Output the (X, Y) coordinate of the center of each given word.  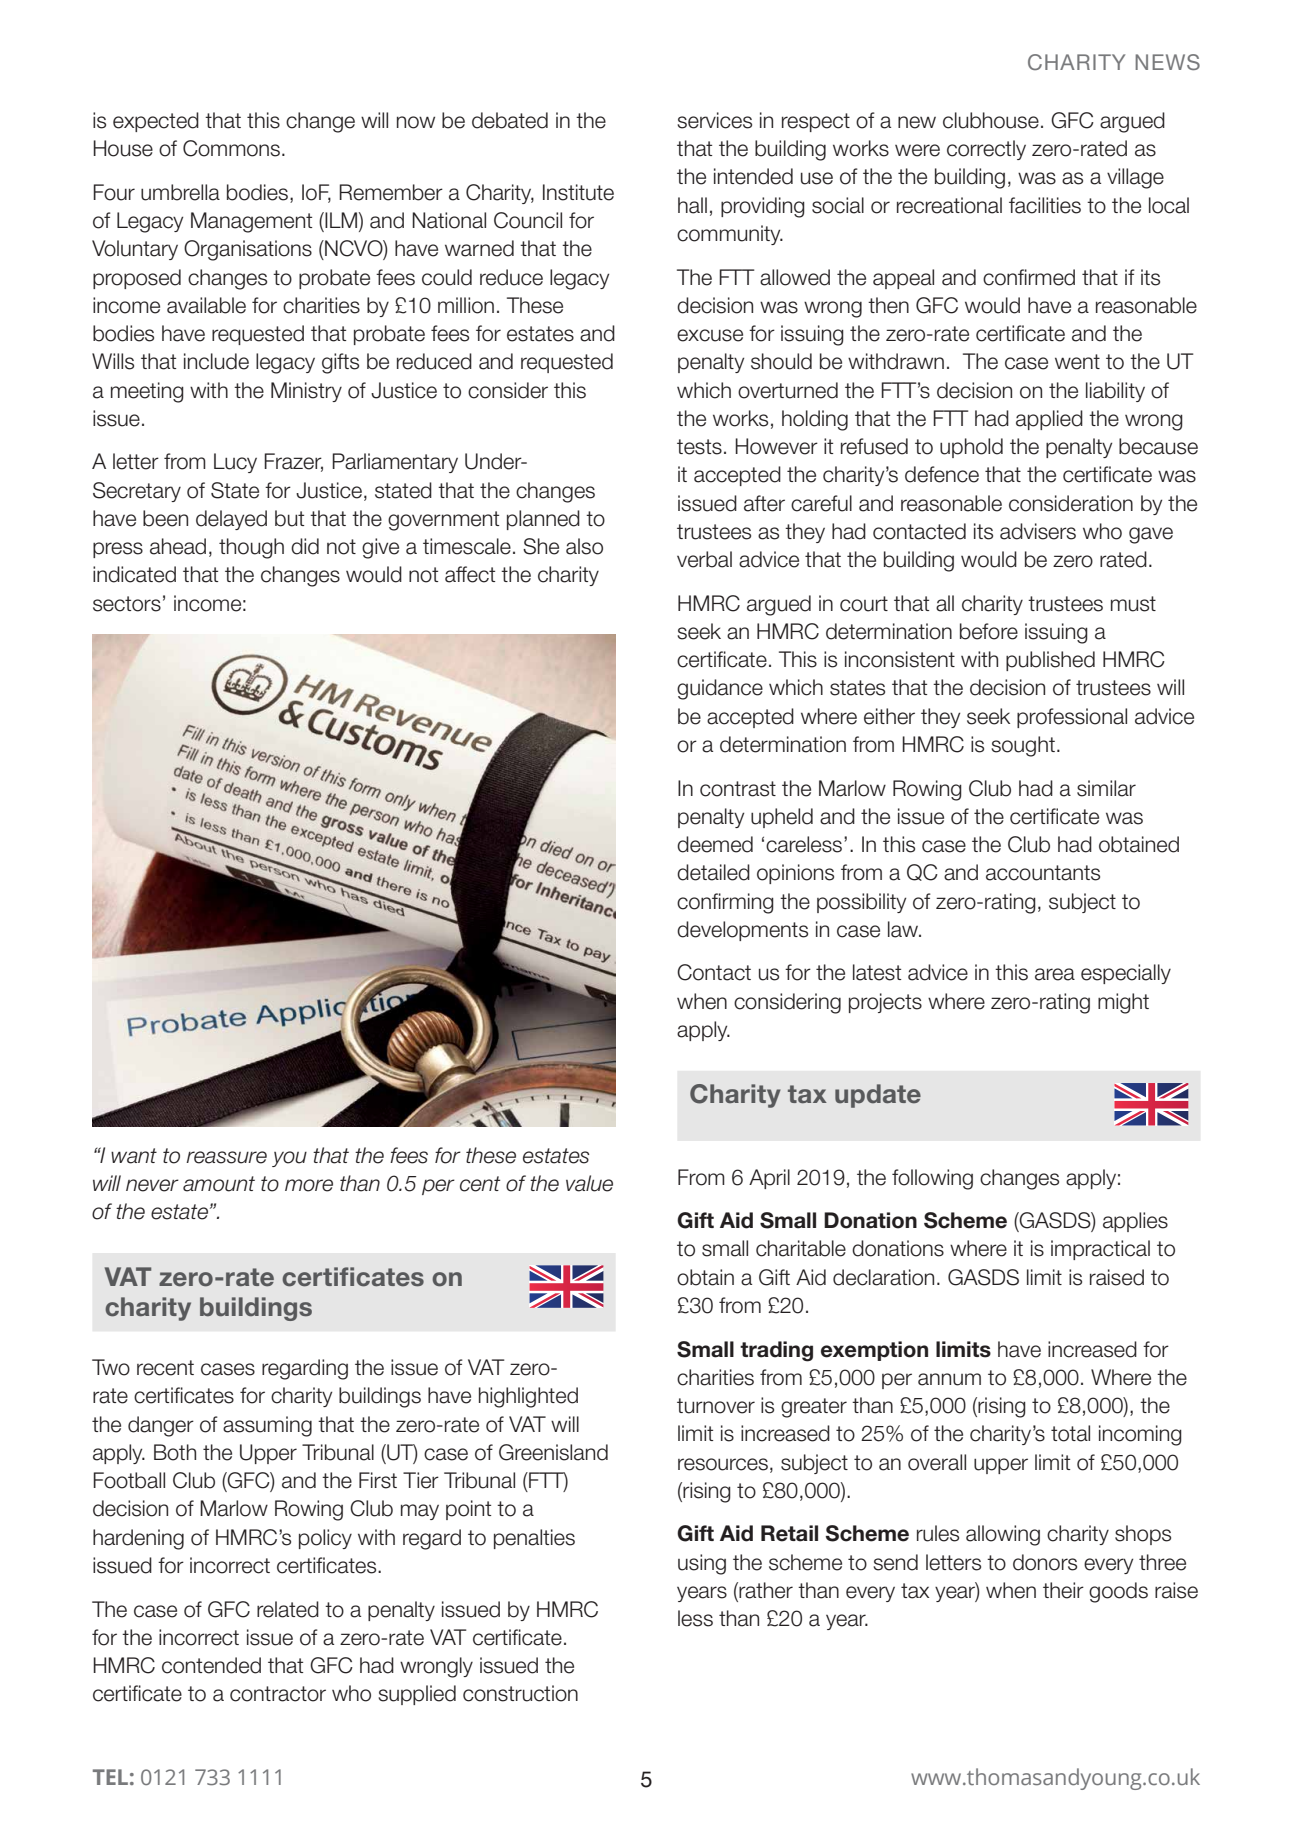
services (714, 120)
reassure (226, 1157)
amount (219, 1184)
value (589, 1183)
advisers (1038, 531)
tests (699, 447)
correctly (986, 150)
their (1063, 1590)
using (702, 1564)
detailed (713, 872)
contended (211, 1665)
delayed (231, 520)
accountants (1043, 873)
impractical (1100, 1250)
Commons (231, 148)
